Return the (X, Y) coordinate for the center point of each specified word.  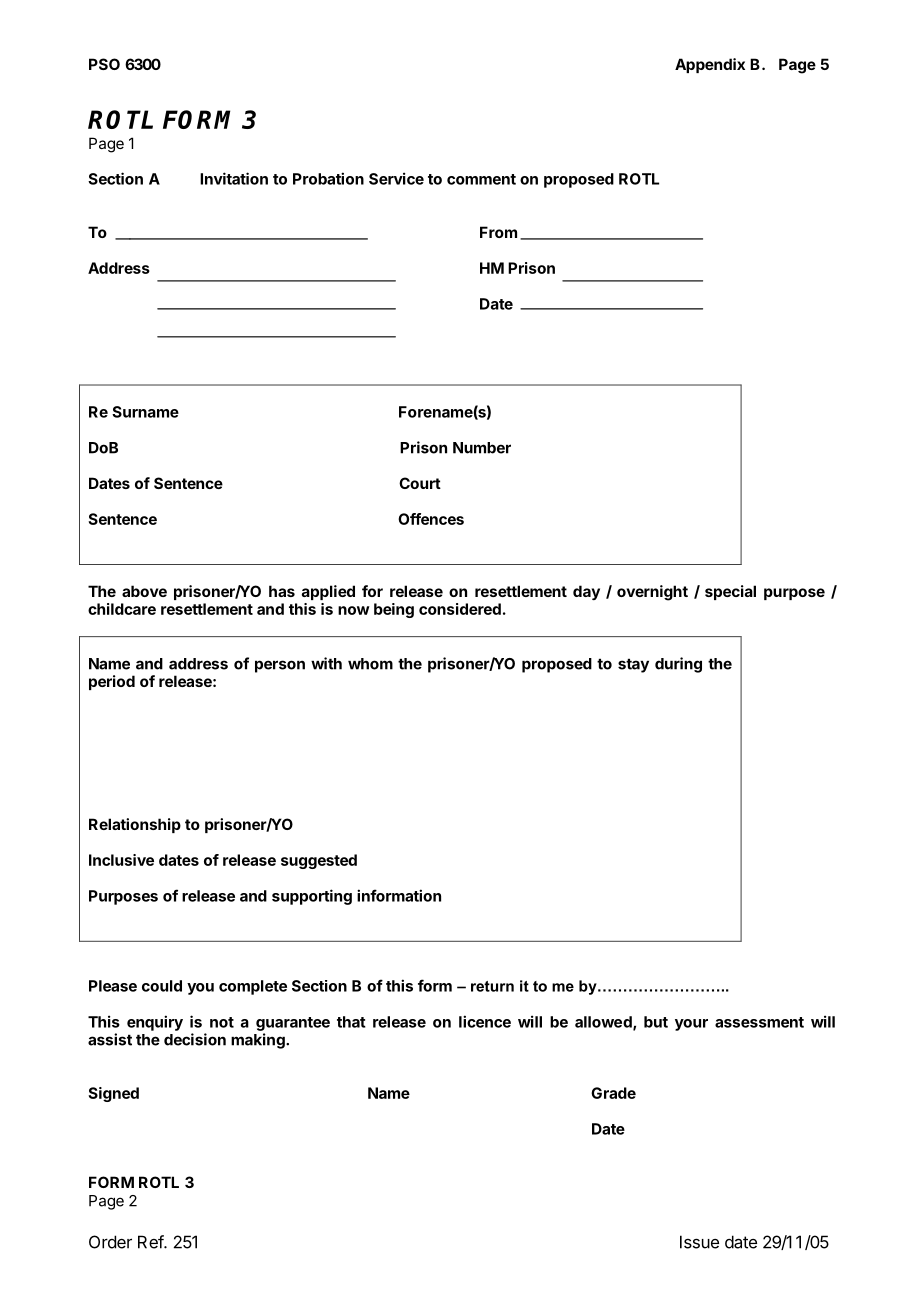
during (678, 665)
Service (396, 178)
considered (460, 609)
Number (482, 448)
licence (485, 1021)
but (656, 1022)
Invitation (234, 178)
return (492, 986)
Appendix (710, 65)
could (162, 986)
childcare (122, 609)
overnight (652, 593)
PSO (104, 64)
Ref (151, 1242)
